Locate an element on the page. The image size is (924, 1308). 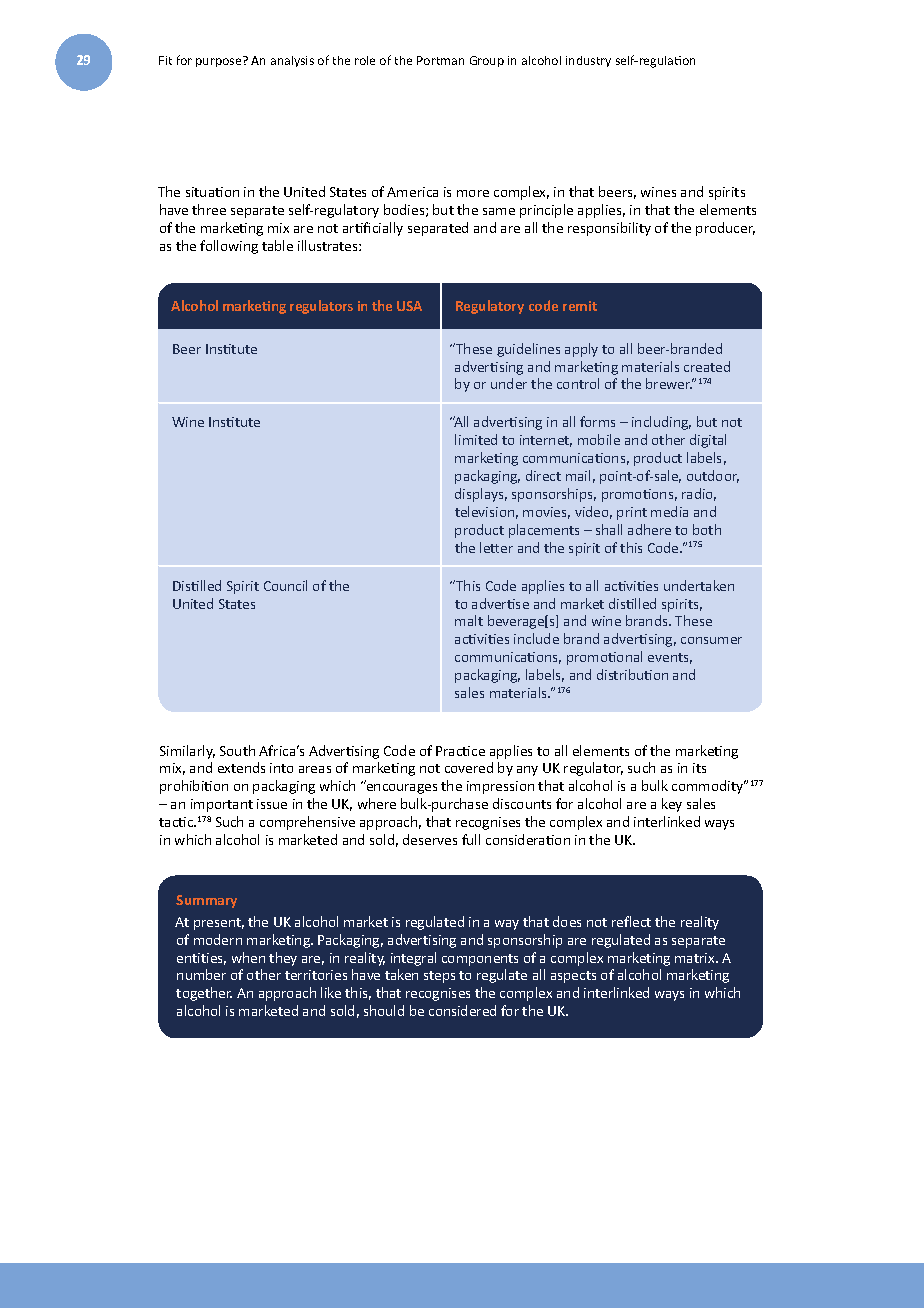
Portman is located at coordinates (440, 60).
